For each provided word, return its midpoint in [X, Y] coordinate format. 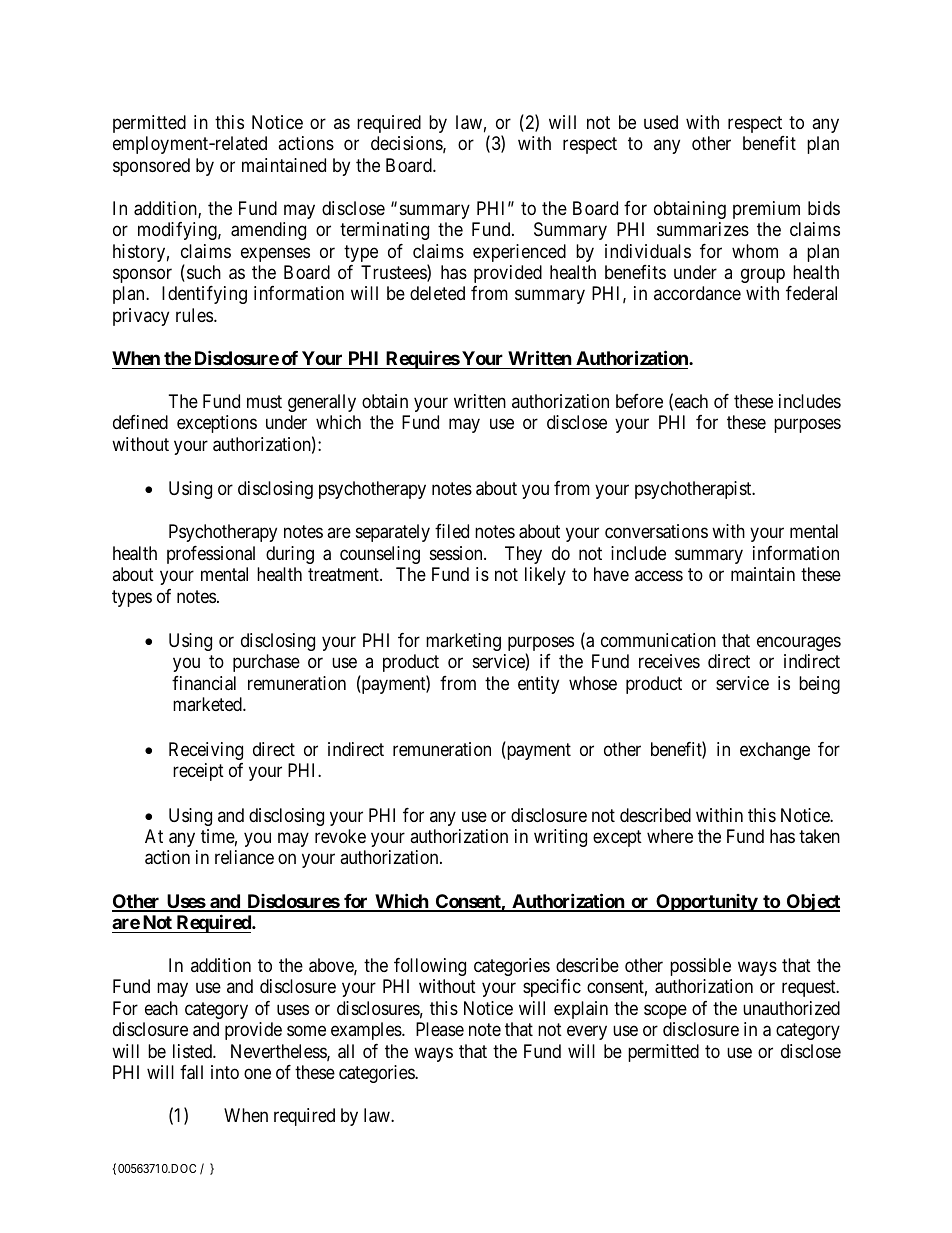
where [670, 836]
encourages [799, 643]
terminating [384, 231]
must [264, 401]
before [639, 401]
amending [268, 231]
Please [440, 1029]
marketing [463, 642]
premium [766, 210]
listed [193, 1051]
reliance [244, 857]
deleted [437, 293]
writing [560, 838]
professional [211, 555]
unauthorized [791, 1008]
